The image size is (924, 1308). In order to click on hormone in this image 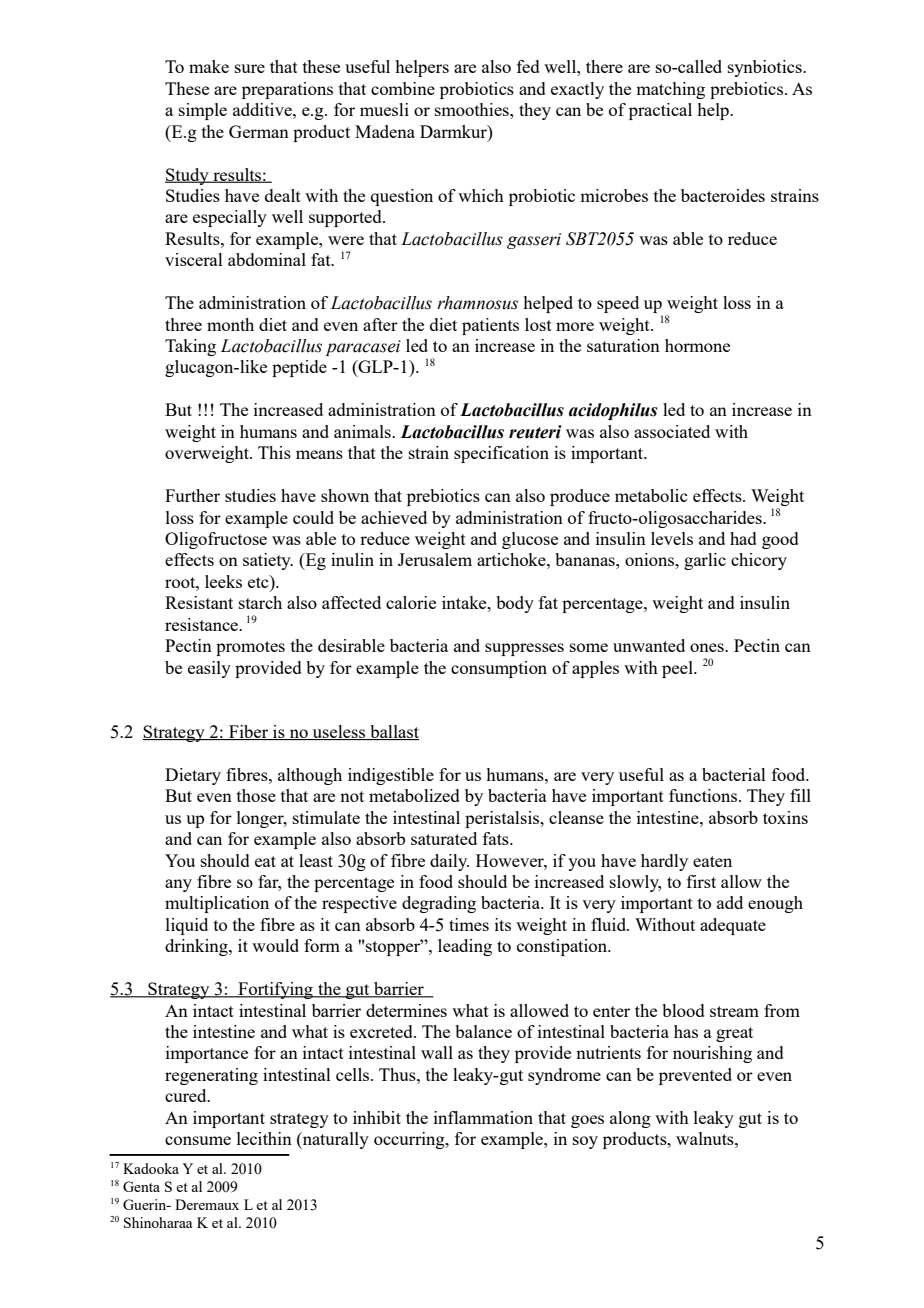, I will do `click(697, 345)`.
